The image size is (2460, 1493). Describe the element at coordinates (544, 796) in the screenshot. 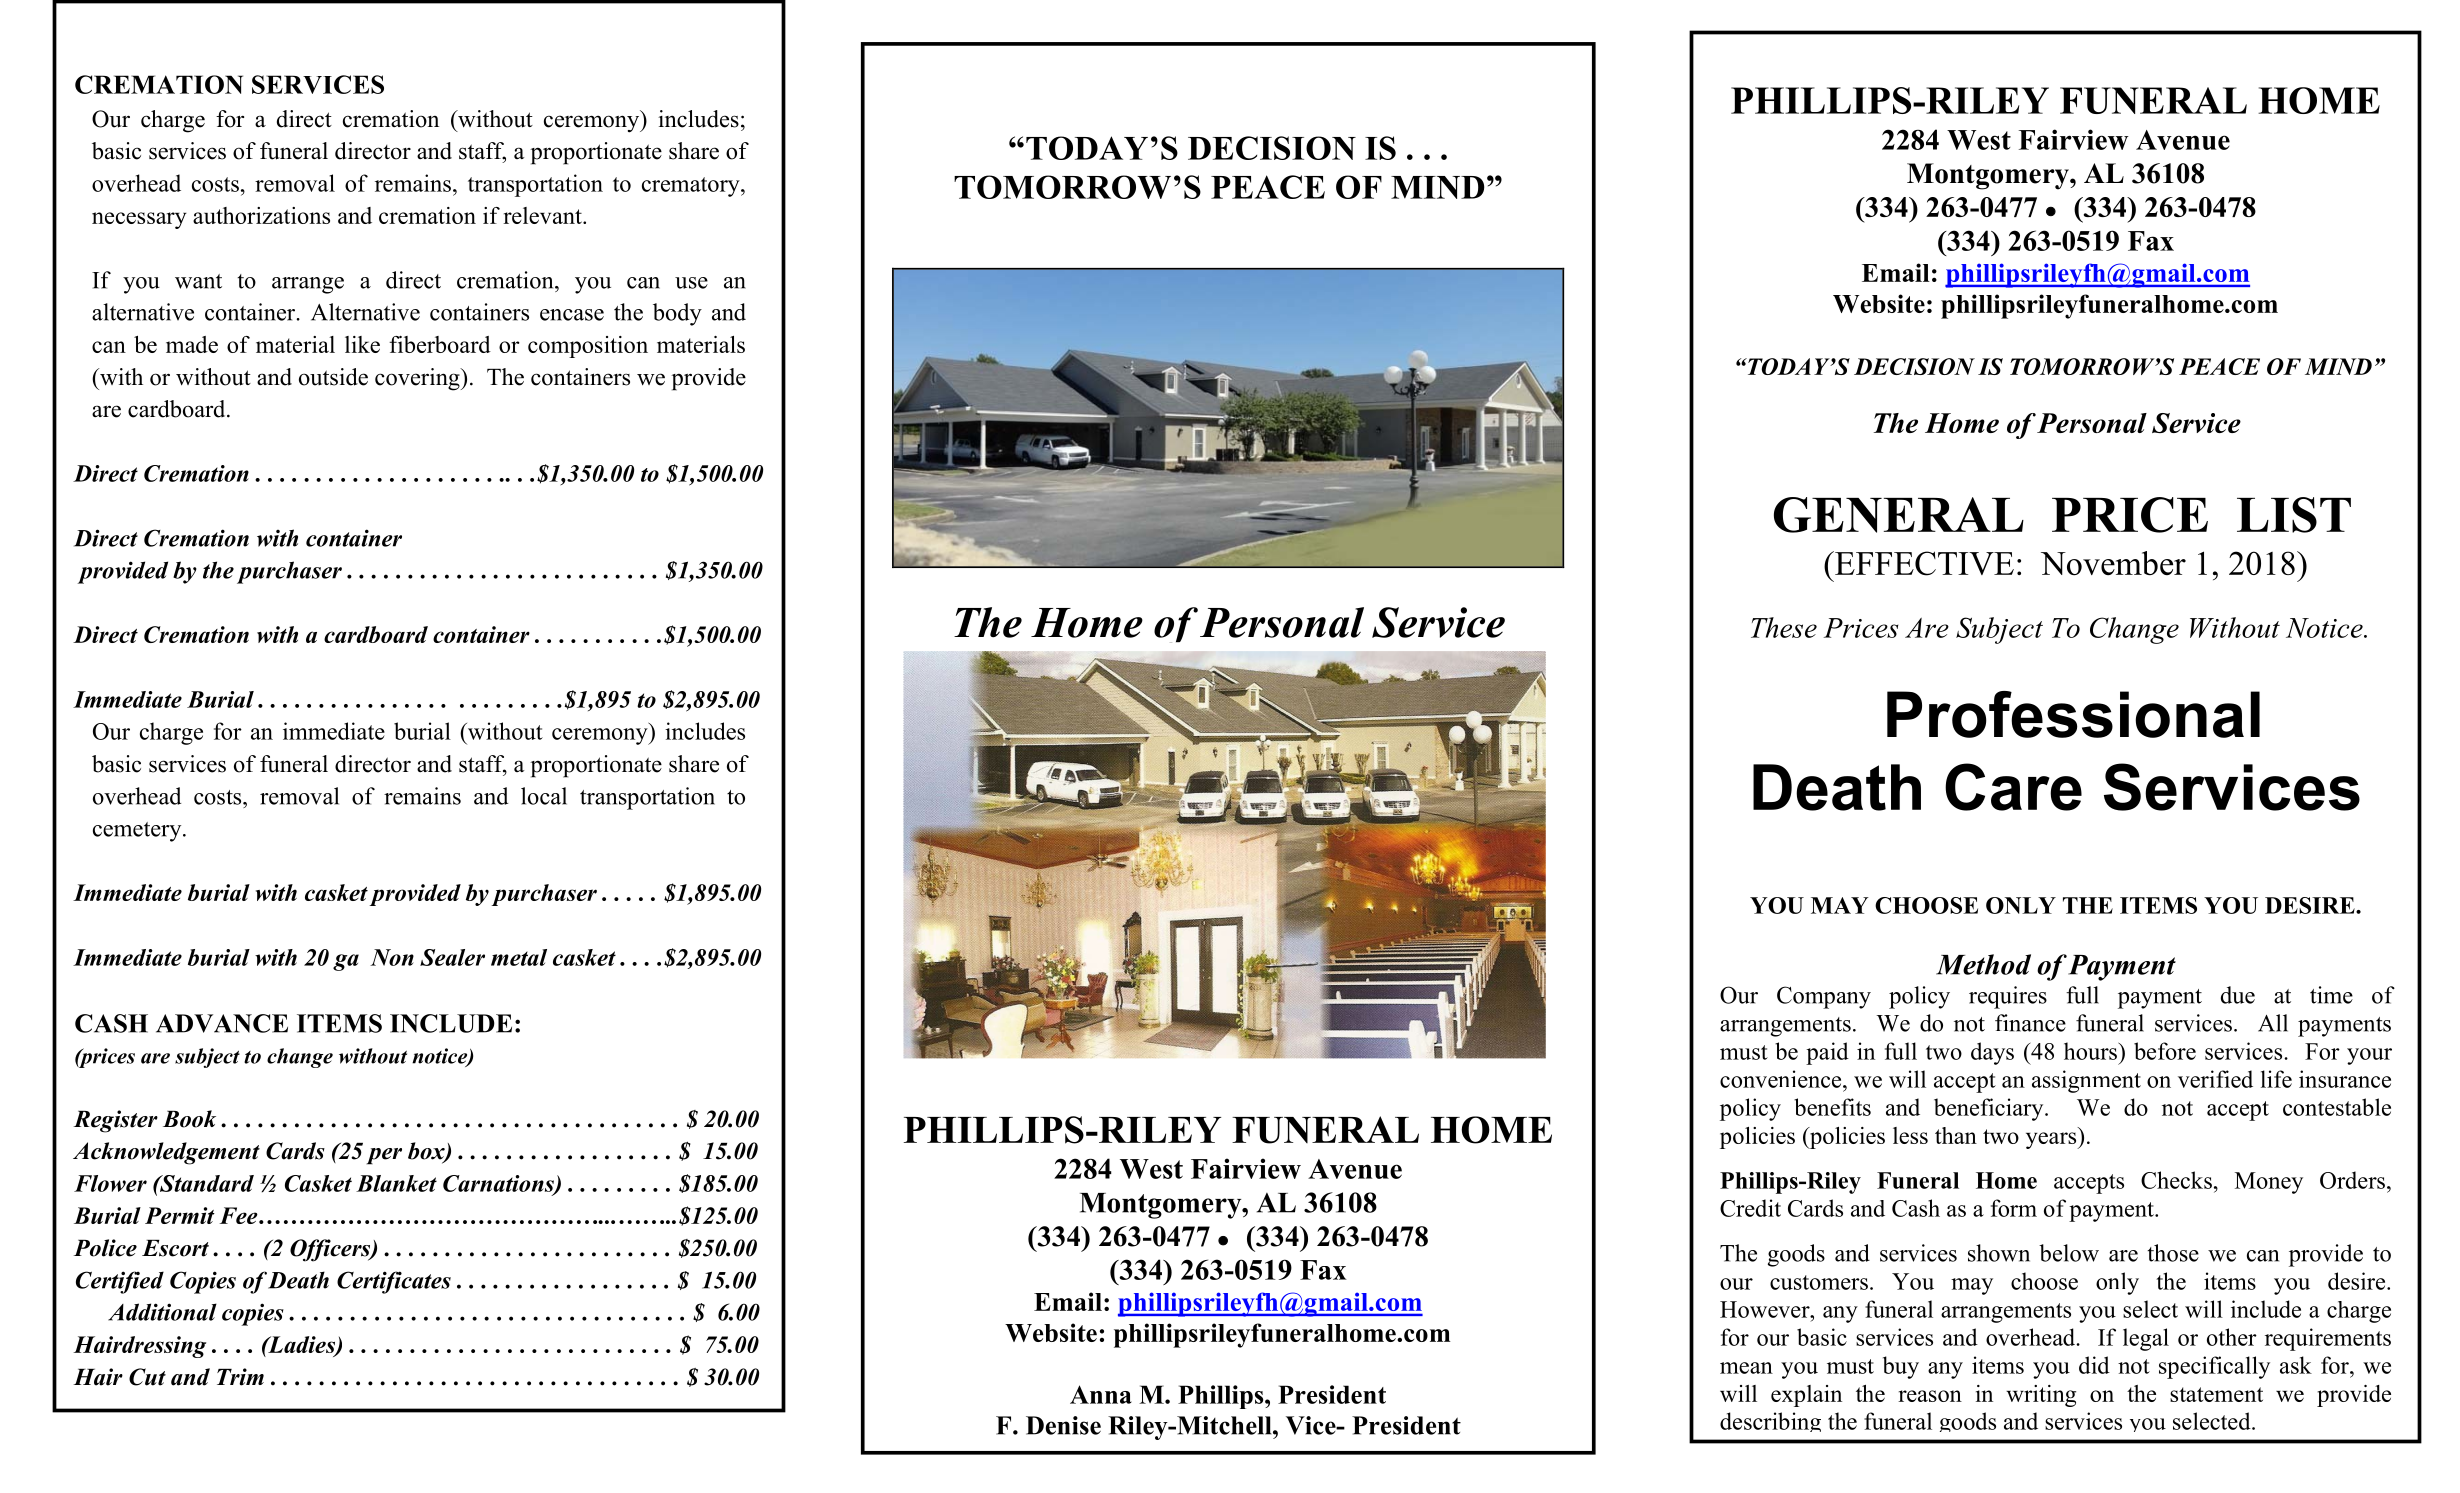

I see `local` at that location.
